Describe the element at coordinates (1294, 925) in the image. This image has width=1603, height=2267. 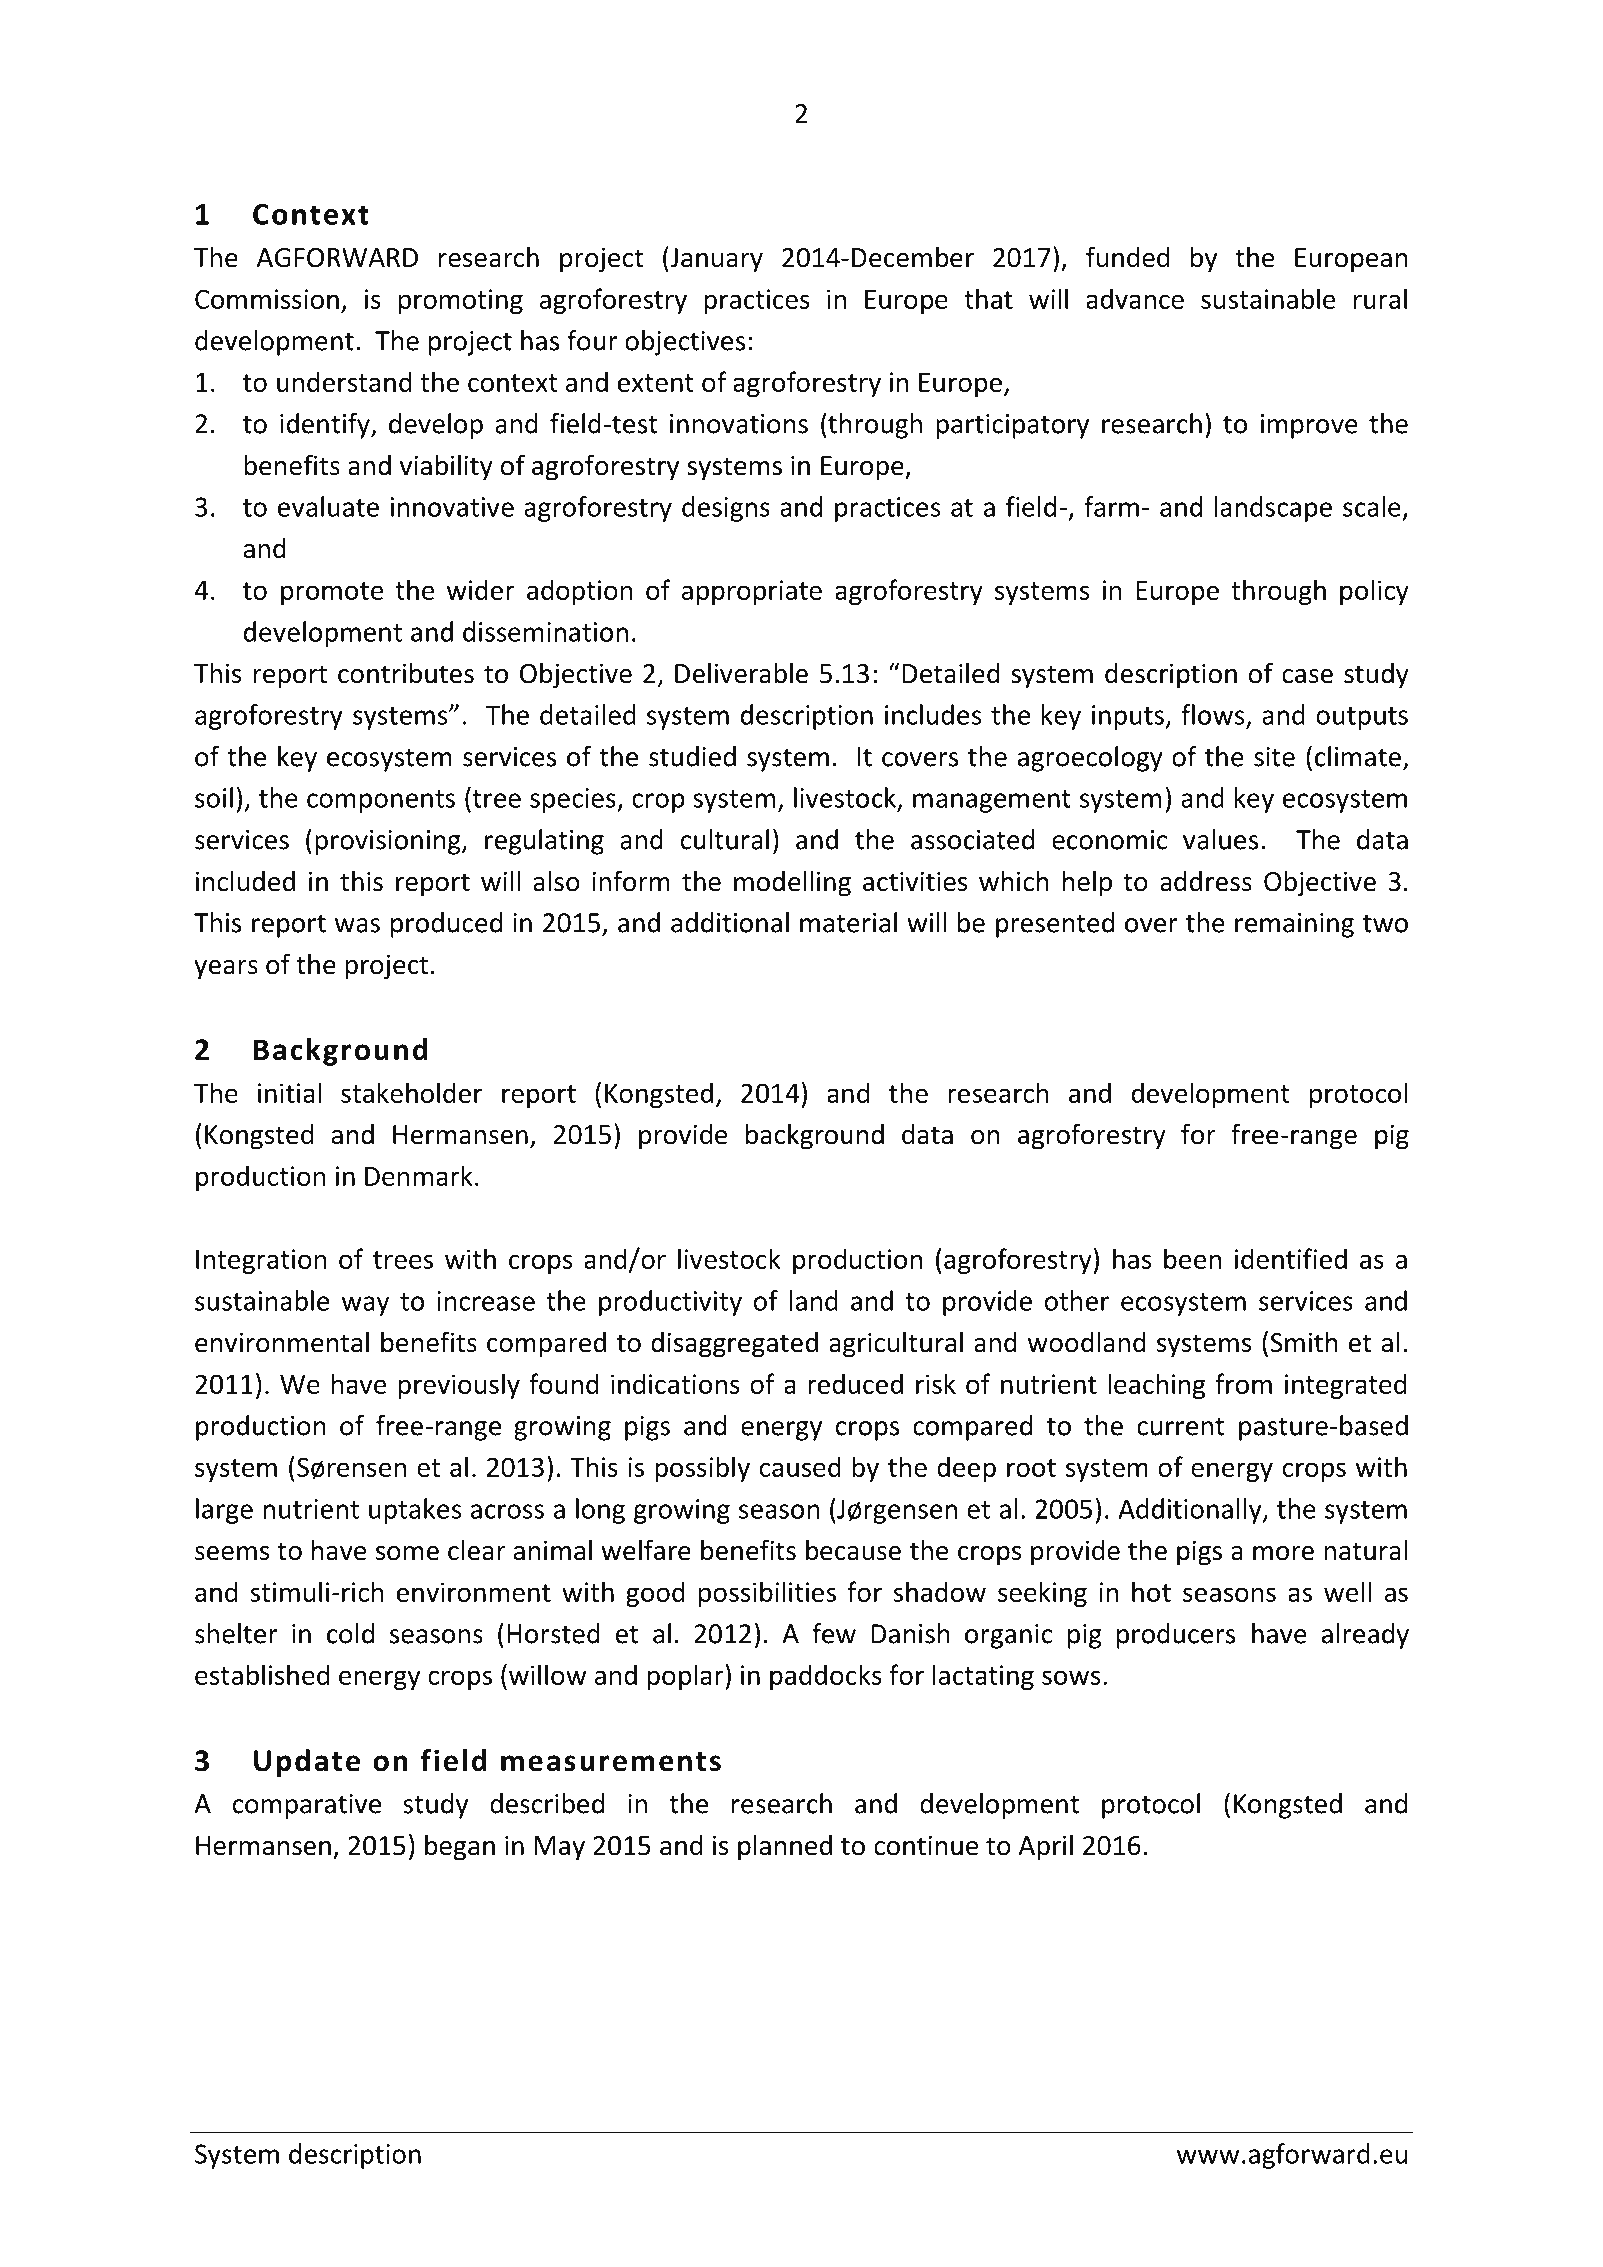
I see `remaining` at that location.
